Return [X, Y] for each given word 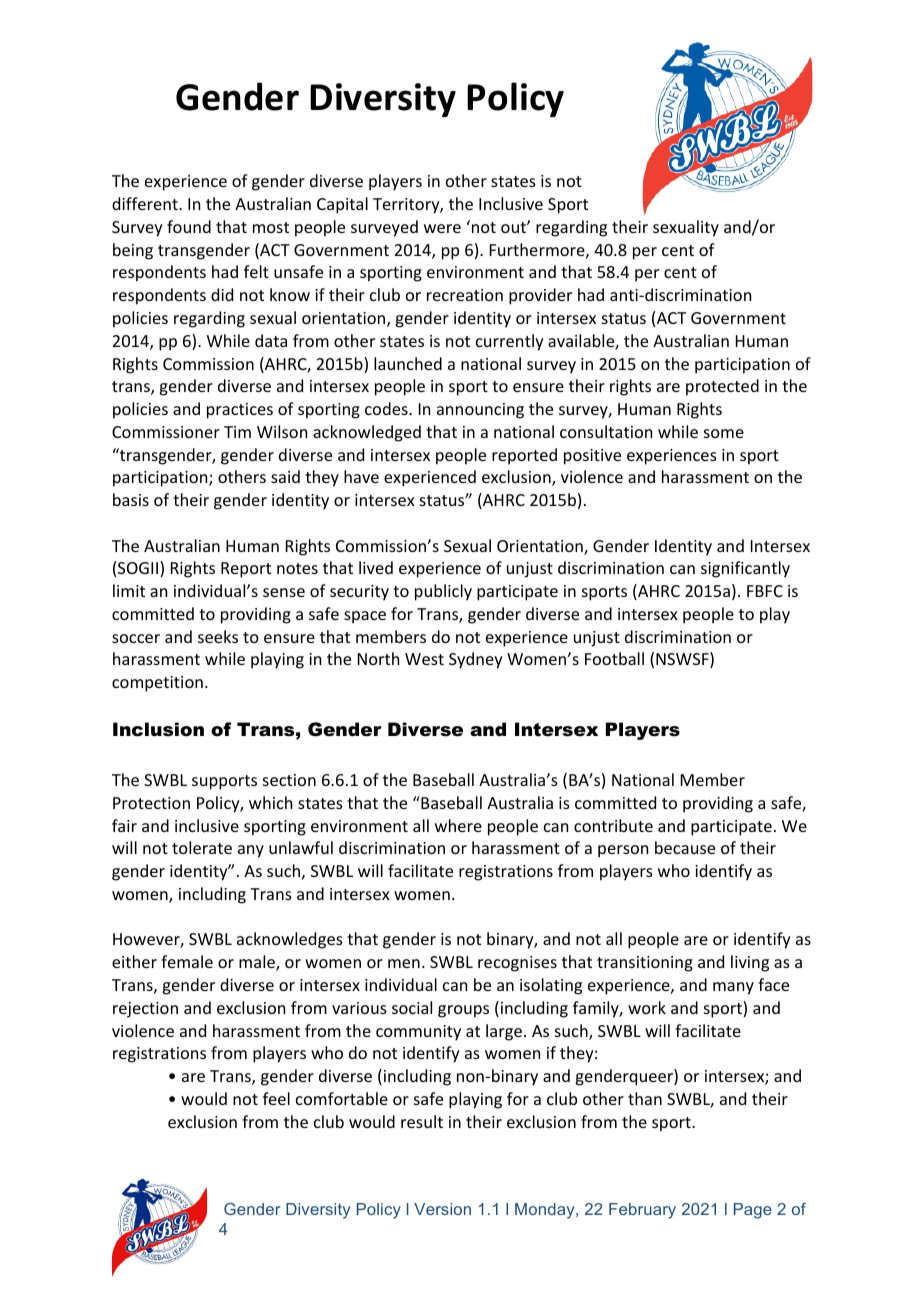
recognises [517, 964]
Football [614, 658]
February [642, 1211]
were [442, 228]
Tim [237, 432]
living [750, 963]
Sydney [476, 660]
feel [276, 1098]
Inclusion [158, 729]
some [724, 433]
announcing [480, 411]
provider [540, 296]
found [189, 226]
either [134, 961]
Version [442, 1209]
